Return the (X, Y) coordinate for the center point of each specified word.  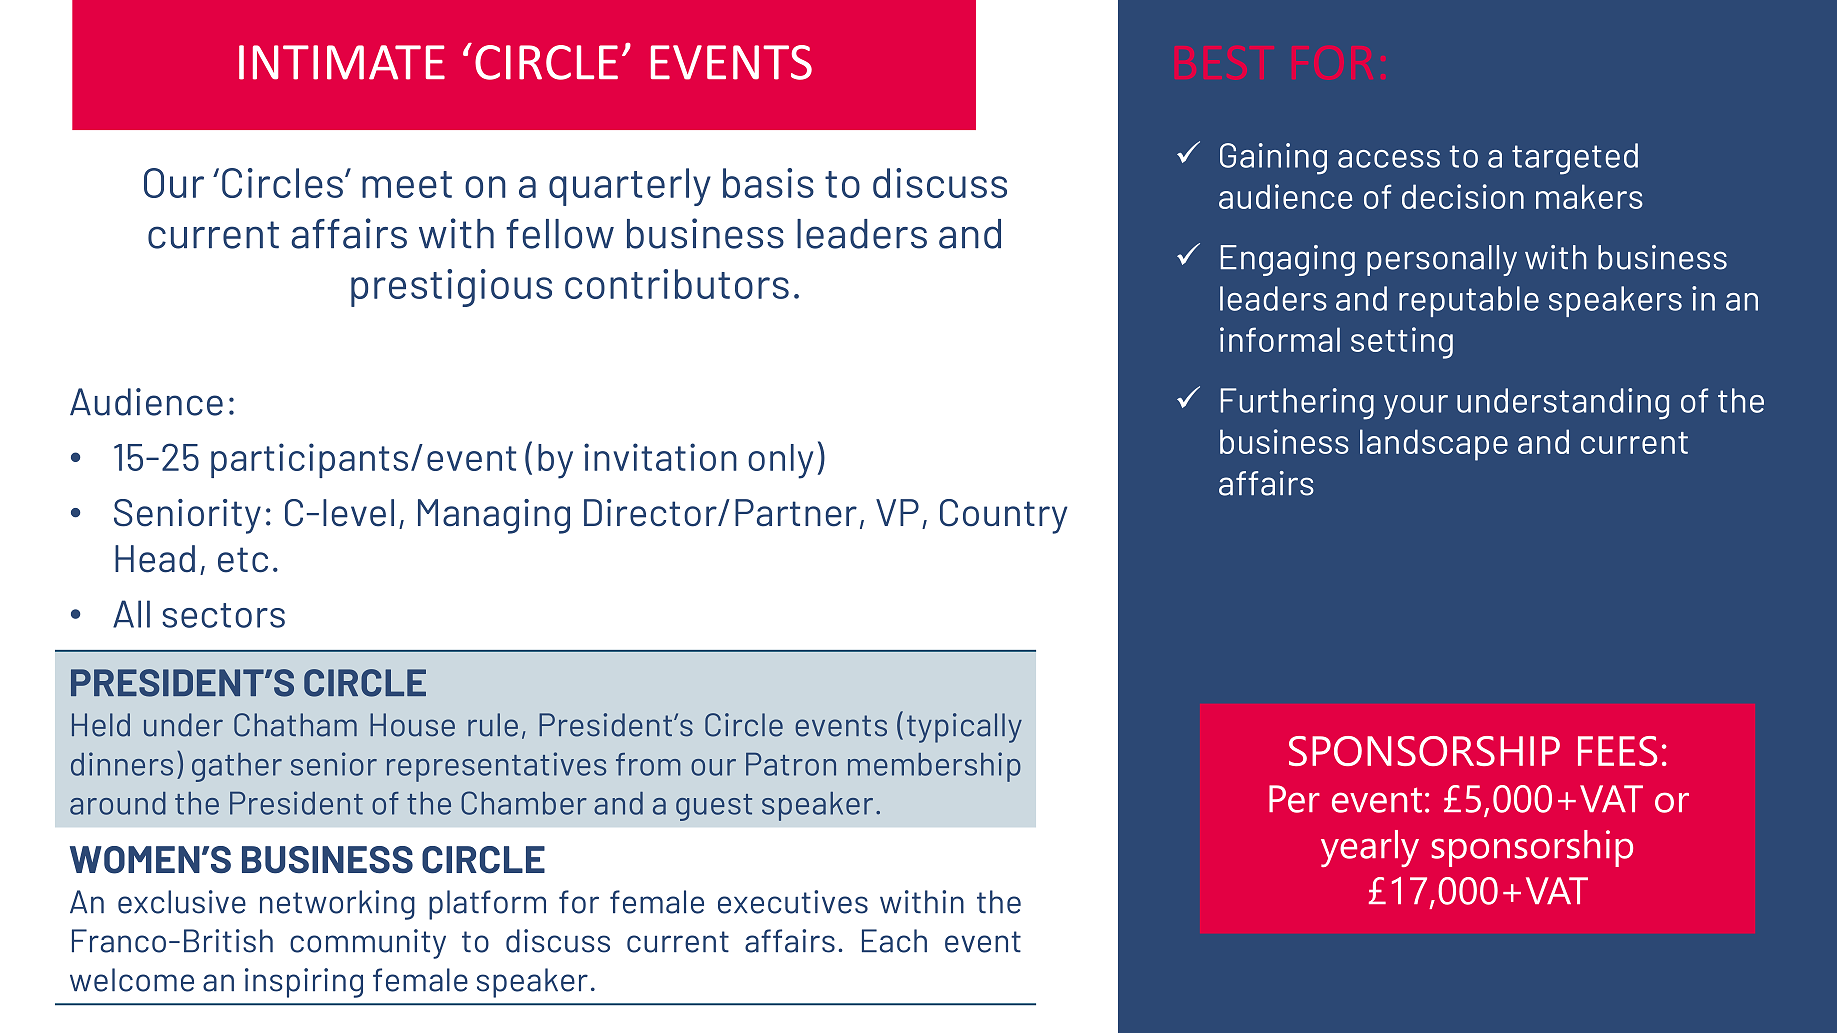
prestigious (451, 288)
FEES (1617, 751)
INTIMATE (342, 62)
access (1389, 159)
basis (768, 183)
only (780, 461)
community (368, 944)
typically (964, 728)
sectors (223, 615)
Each (894, 941)
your (1416, 407)
